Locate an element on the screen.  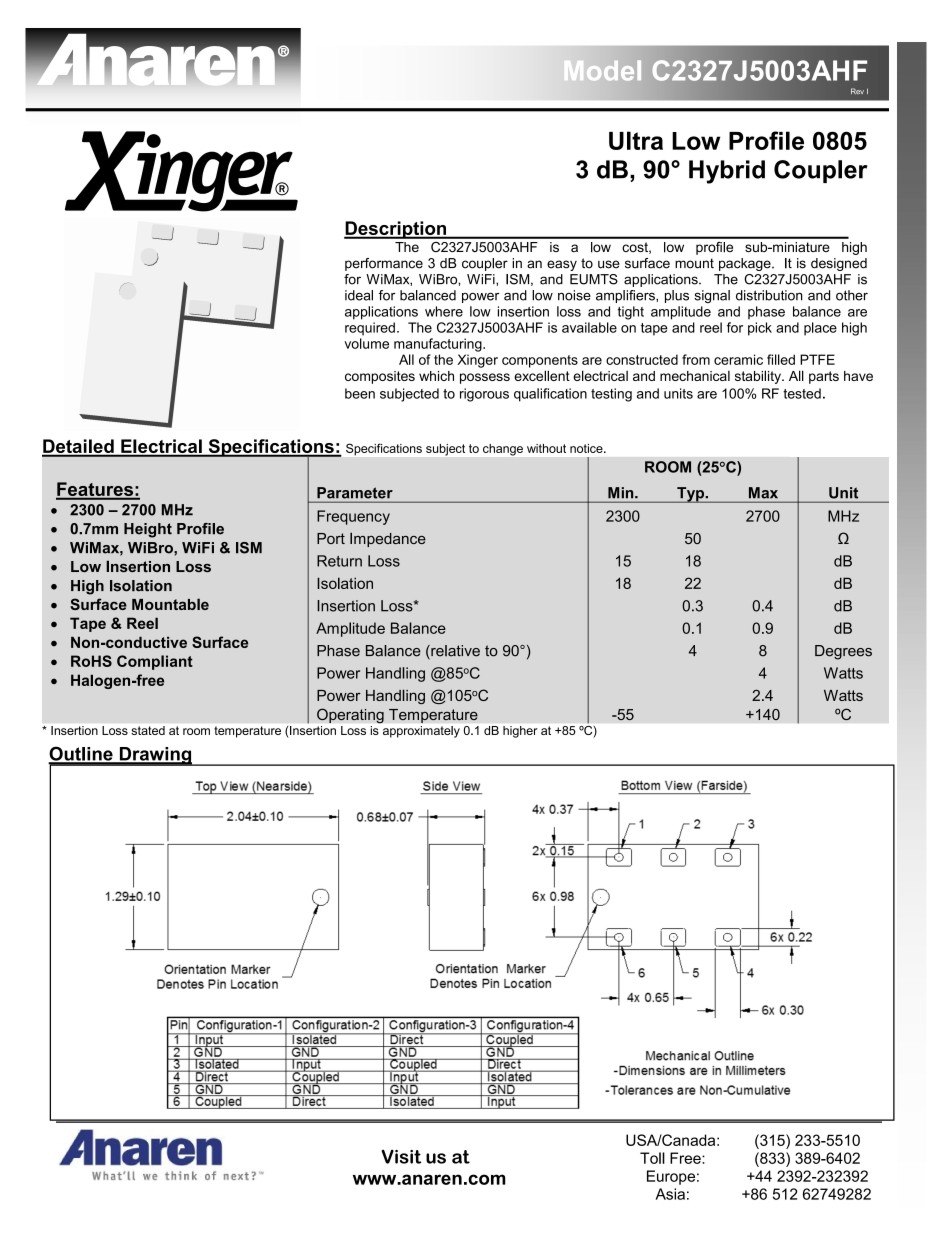
Visit is located at coordinates (401, 1156).
